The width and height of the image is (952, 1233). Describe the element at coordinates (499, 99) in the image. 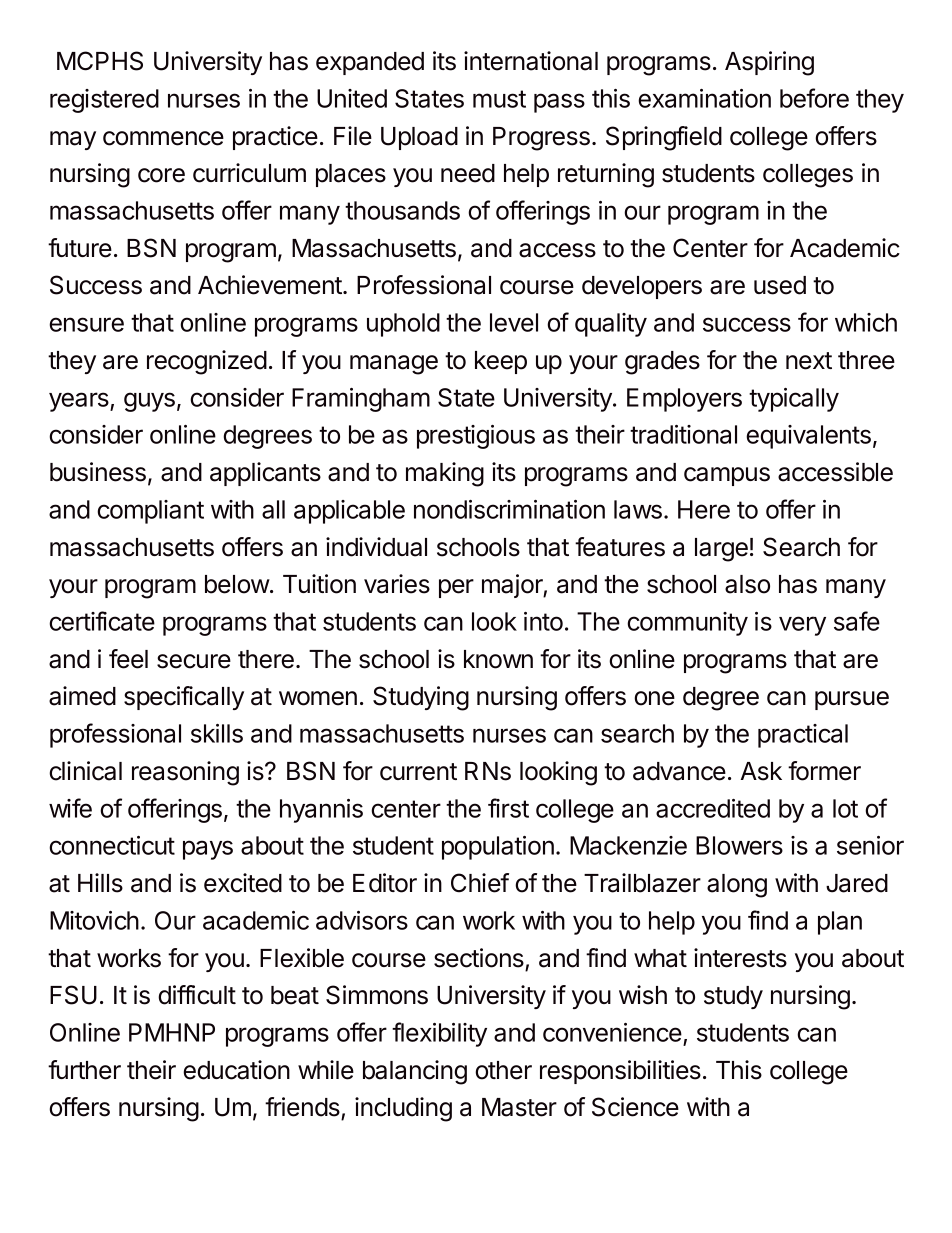

I see `must` at that location.
